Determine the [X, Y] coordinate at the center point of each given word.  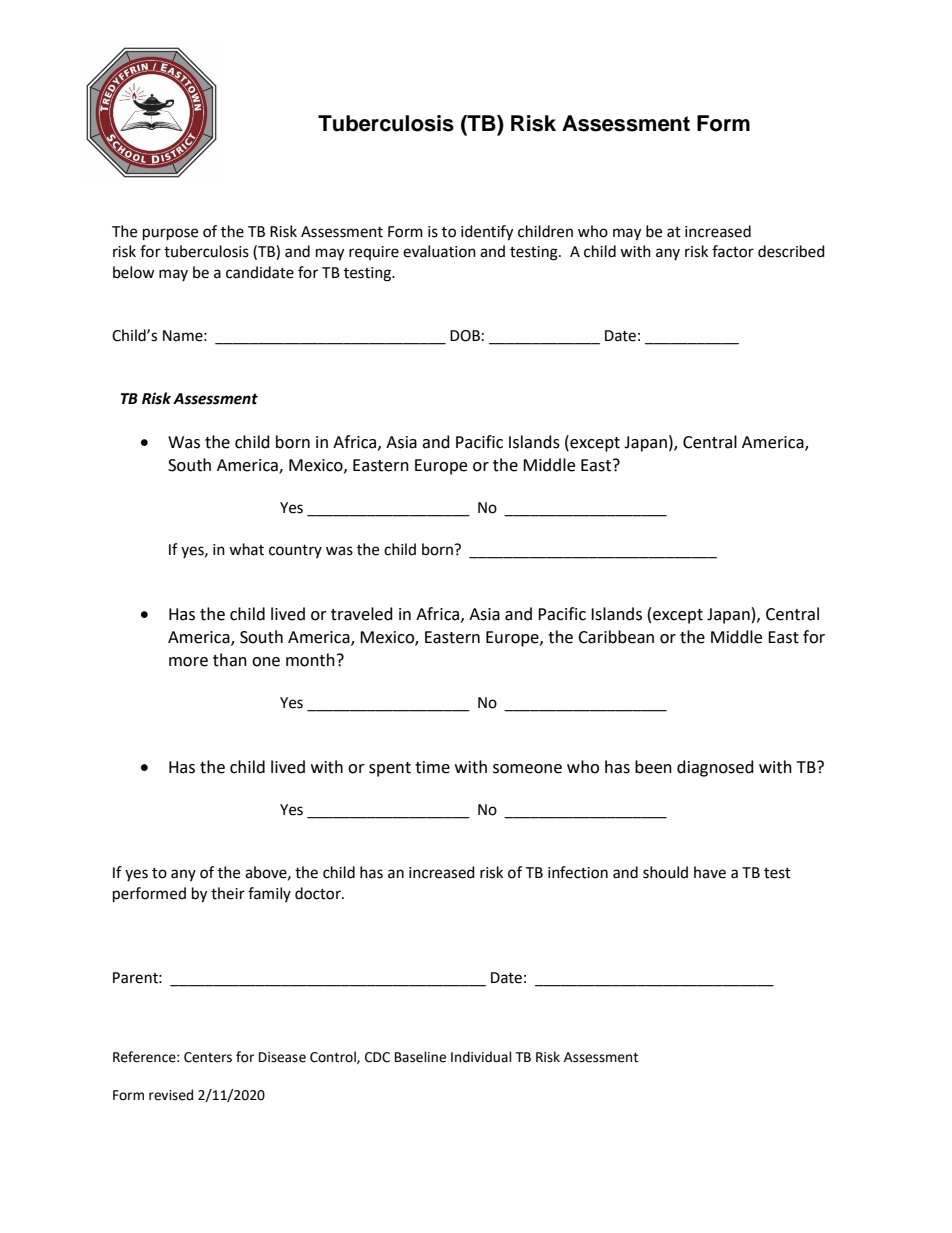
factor [733, 251]
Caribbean [616, 637]
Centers [208, 1057]
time [432, 767]
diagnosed [715, 768]
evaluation [439, 251]
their [228, 893]
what [246, 549]
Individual [481, 1057]
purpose [170, 234]
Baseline [420, 1057]
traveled [362, 614]
